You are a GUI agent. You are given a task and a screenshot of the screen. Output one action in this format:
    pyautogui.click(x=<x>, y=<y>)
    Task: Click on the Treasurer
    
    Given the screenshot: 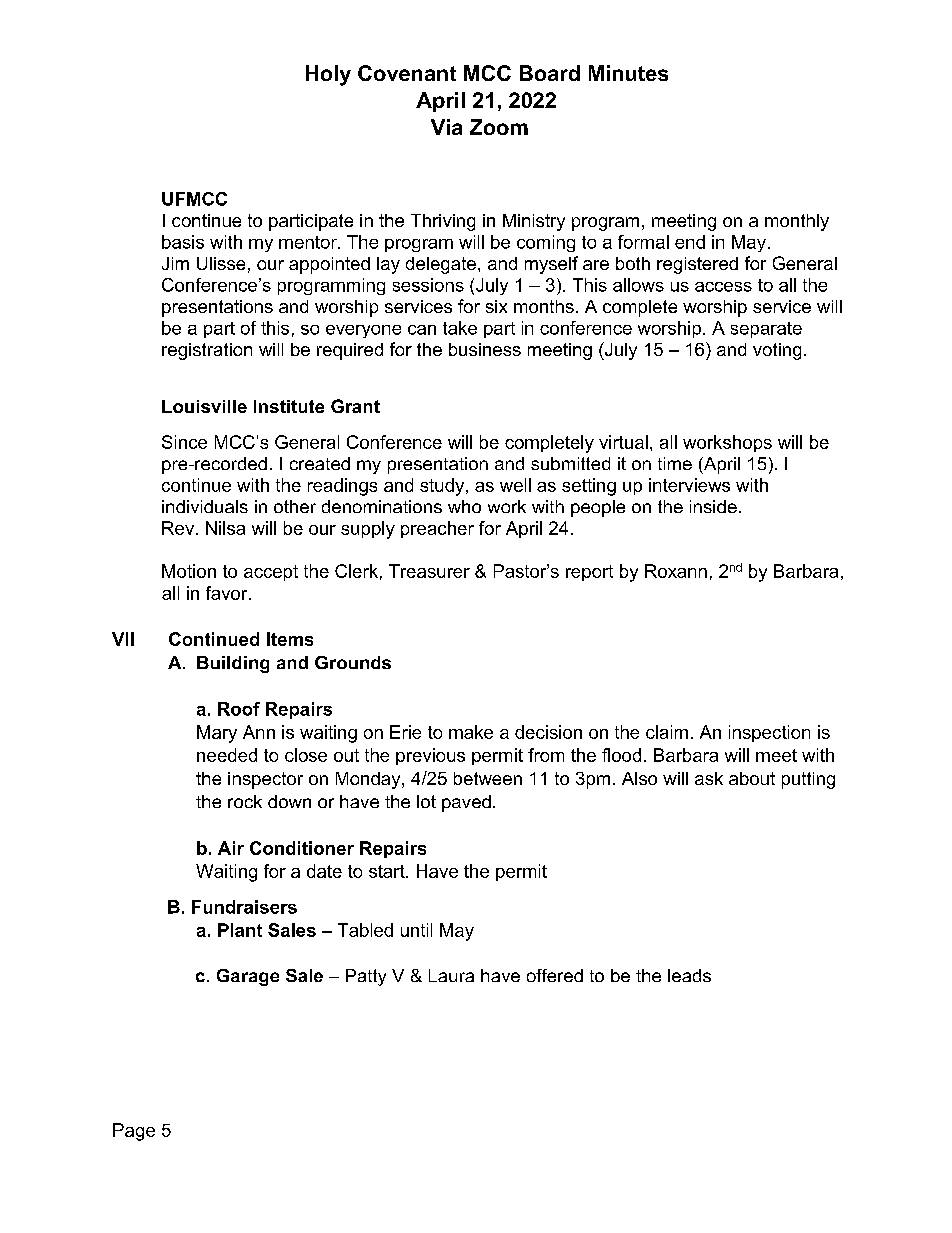 What is the action you would take?
    pyautogui.click(x=429, y=571)
